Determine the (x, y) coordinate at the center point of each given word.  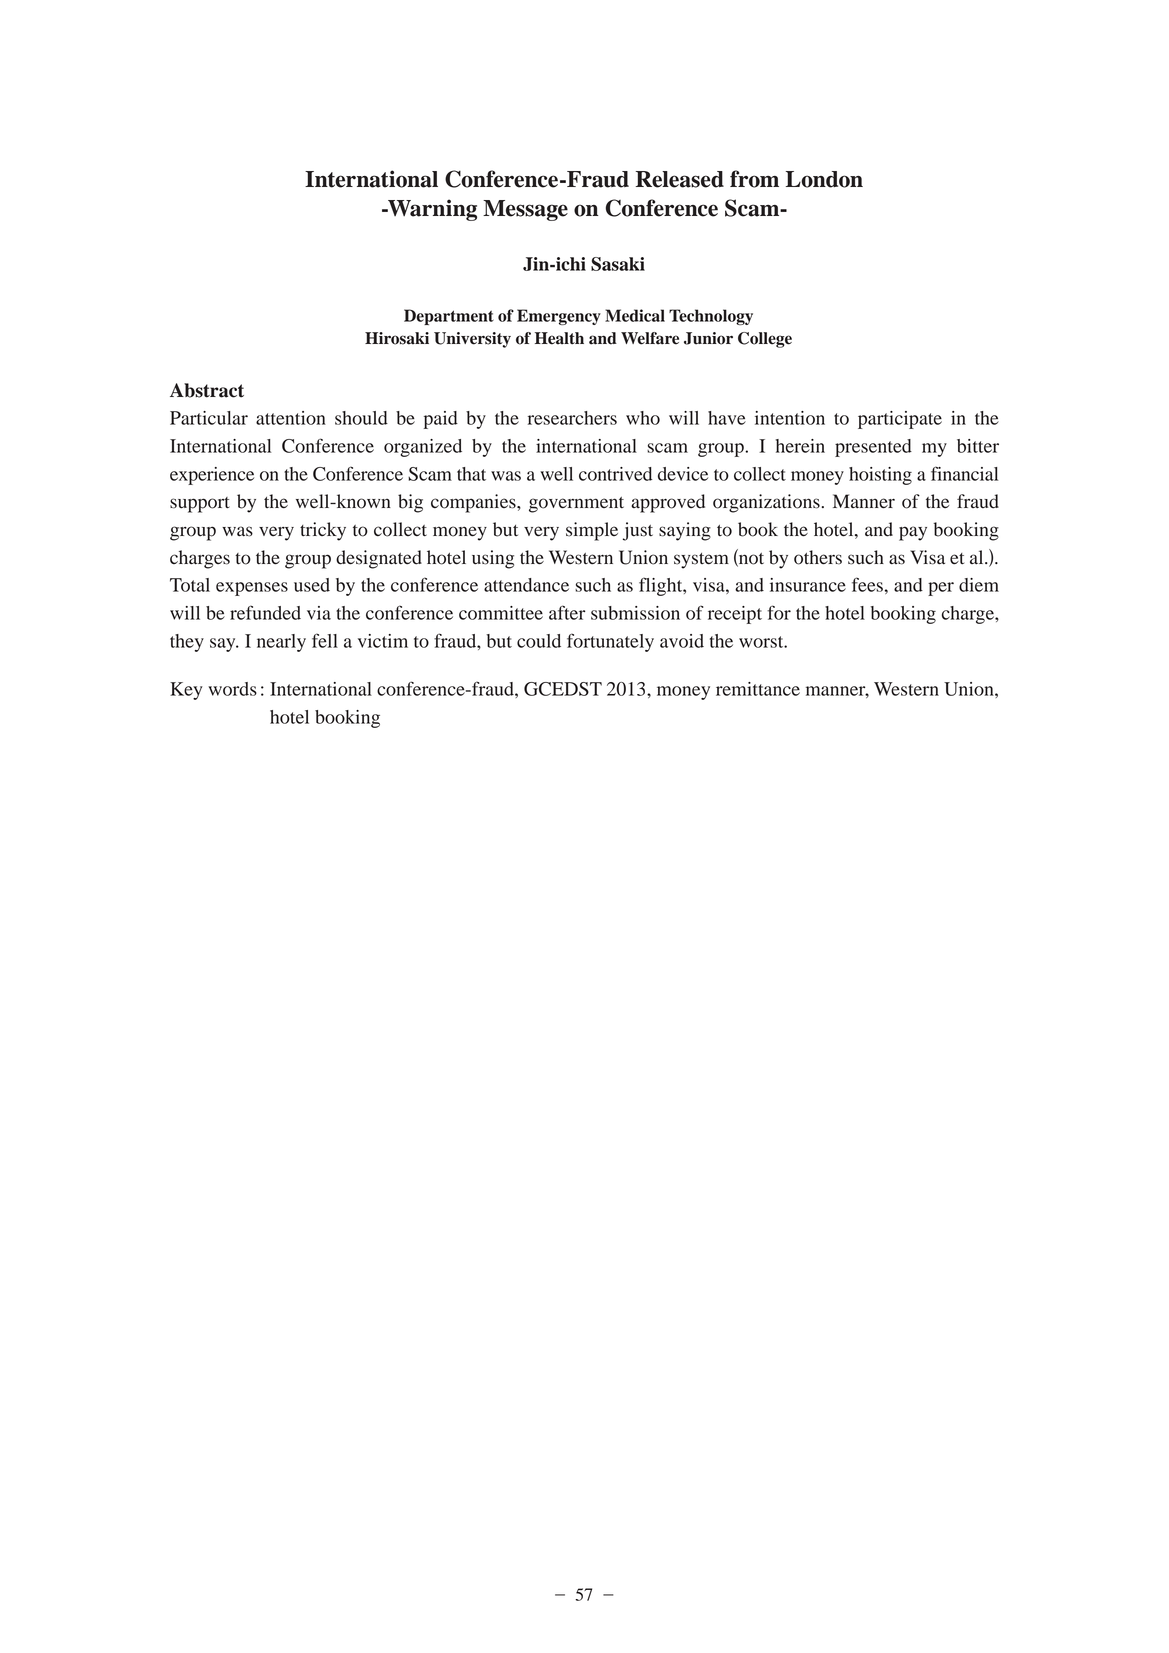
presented (873, 448)
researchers (572, 418)
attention (291, 418)
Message (525, 210)
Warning (431, 210)
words (232, 689)
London (824, 179)
